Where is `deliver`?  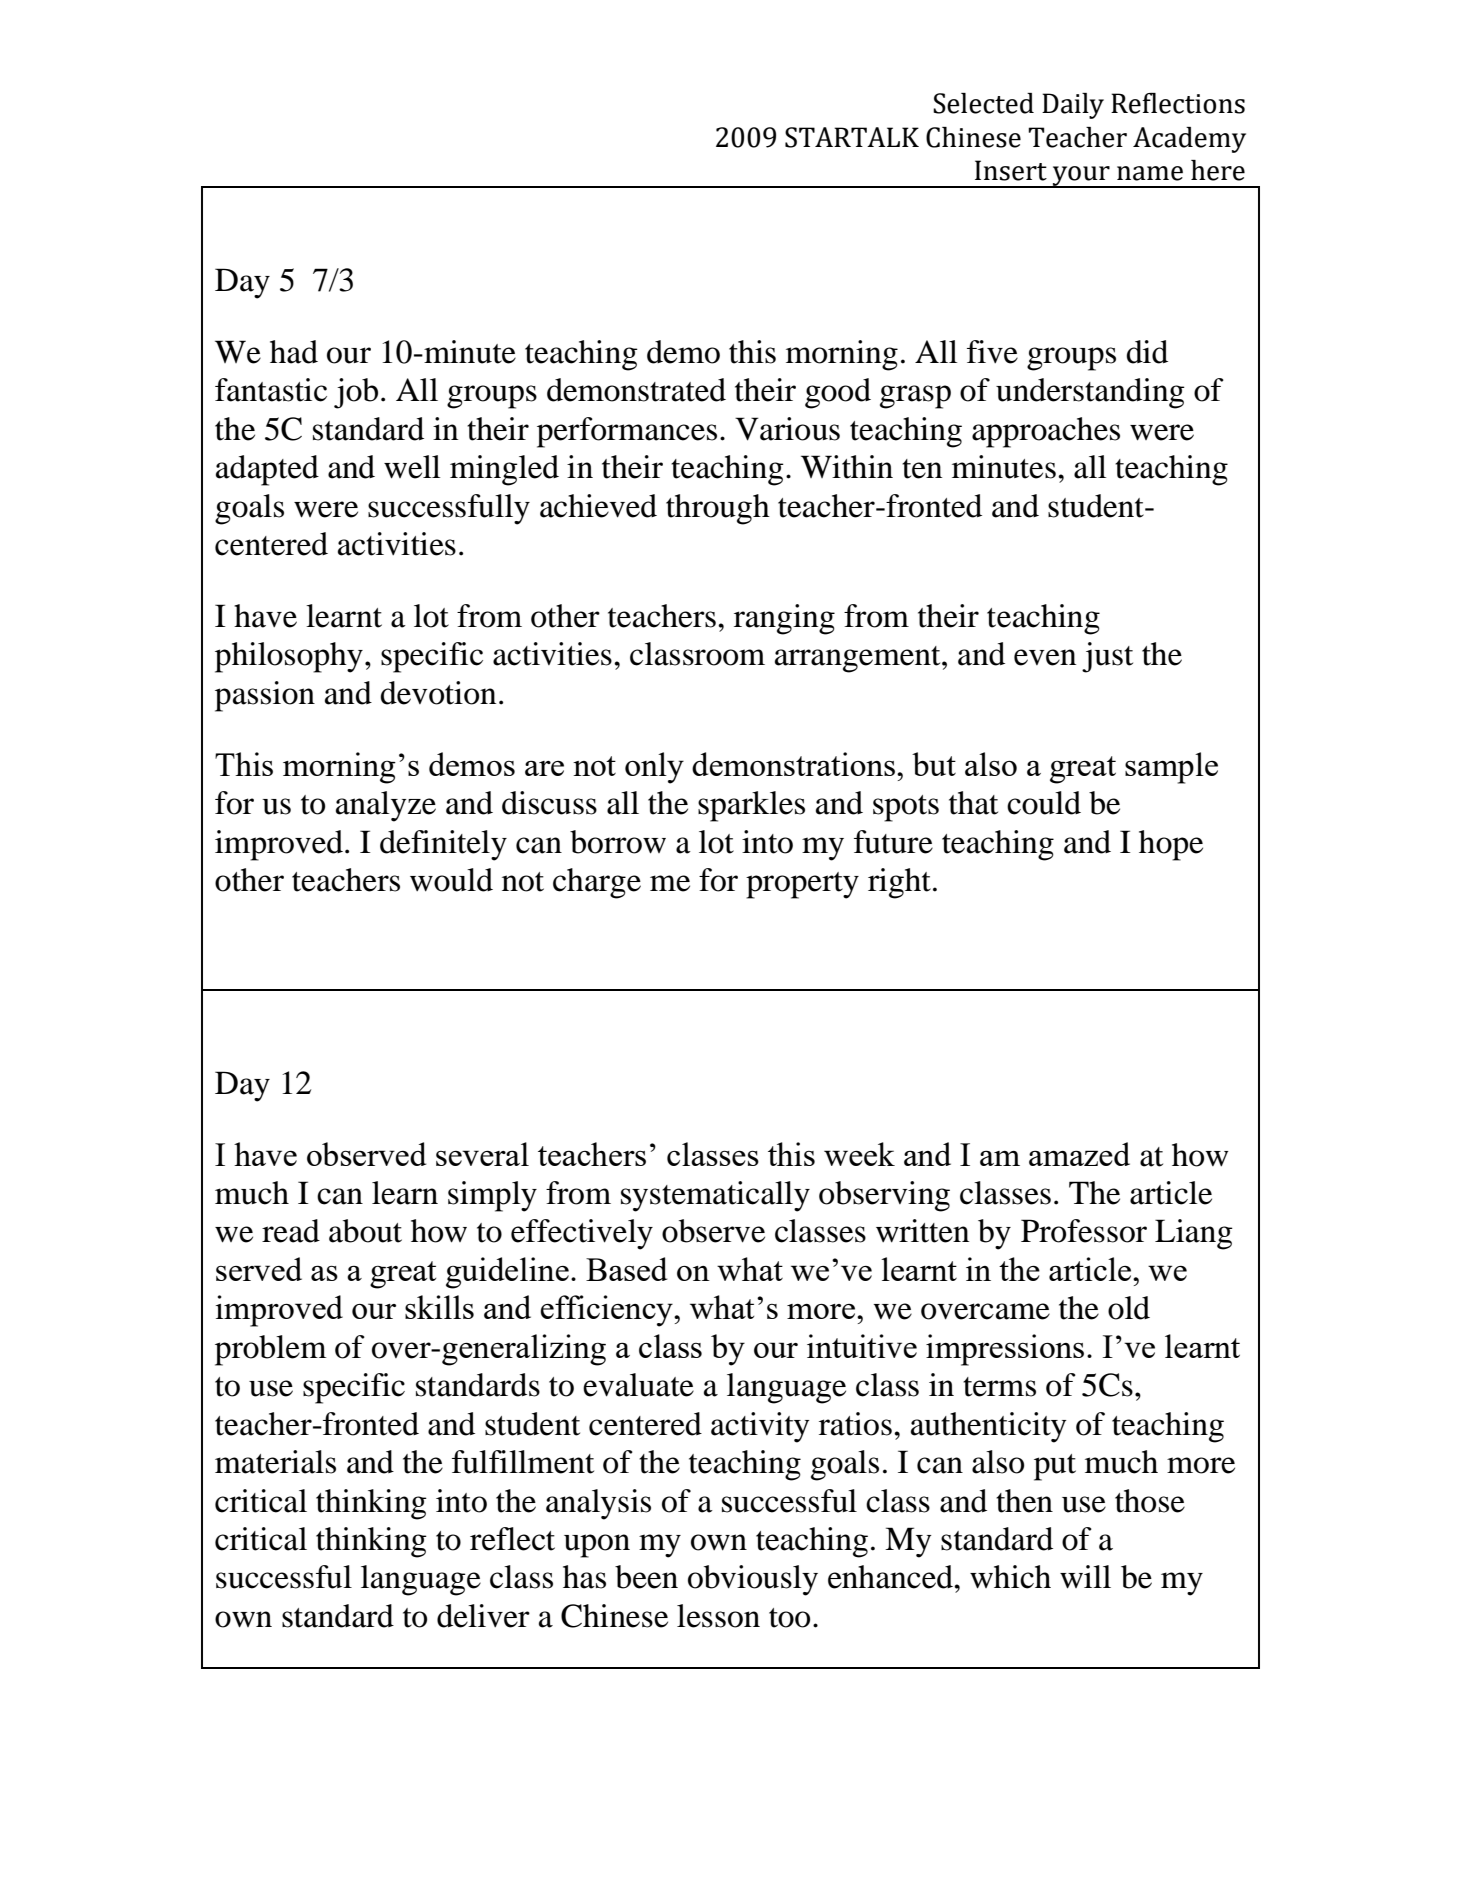 deliver is located at coordinates (483, 1616).
